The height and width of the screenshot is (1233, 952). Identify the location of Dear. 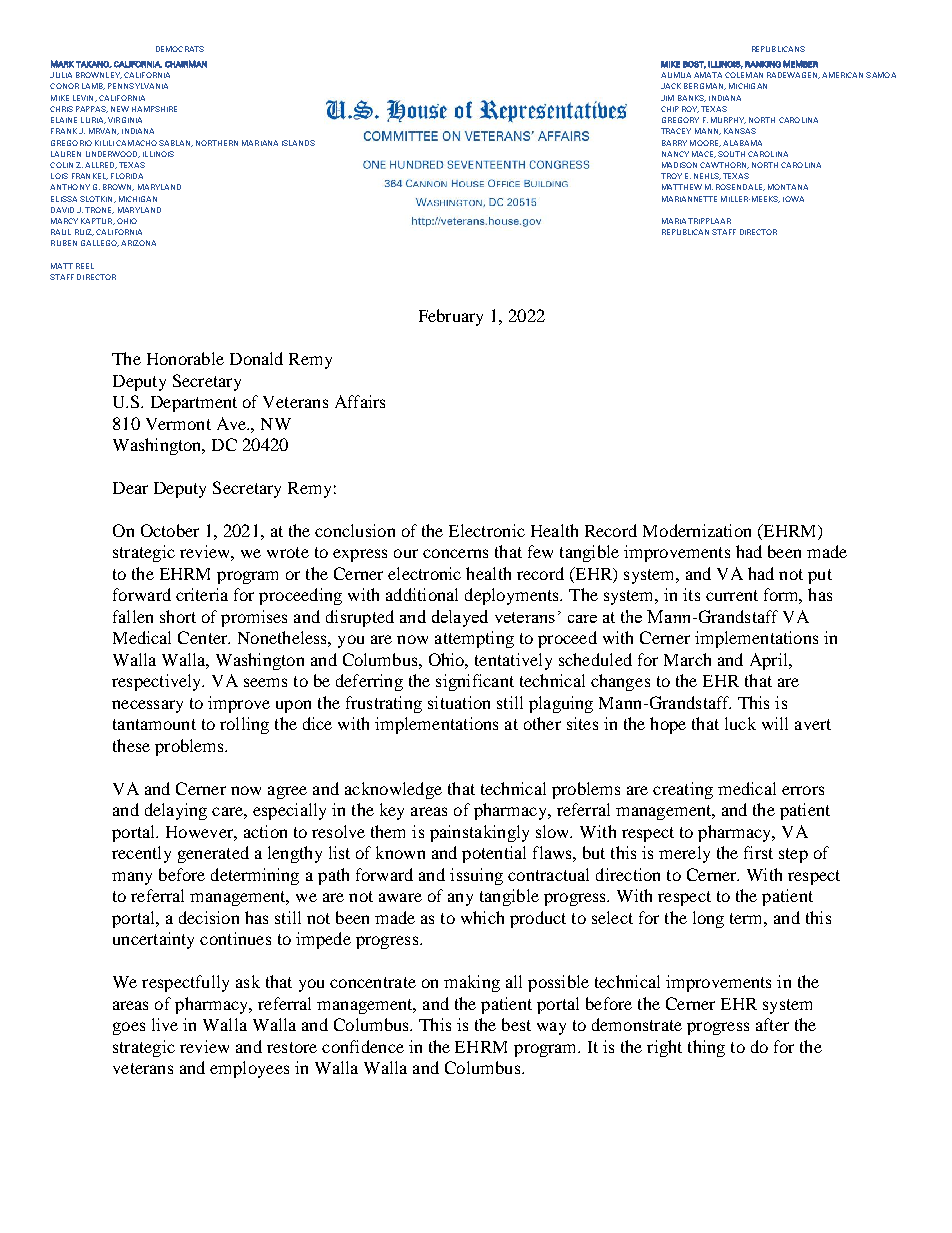
(130, 488).
